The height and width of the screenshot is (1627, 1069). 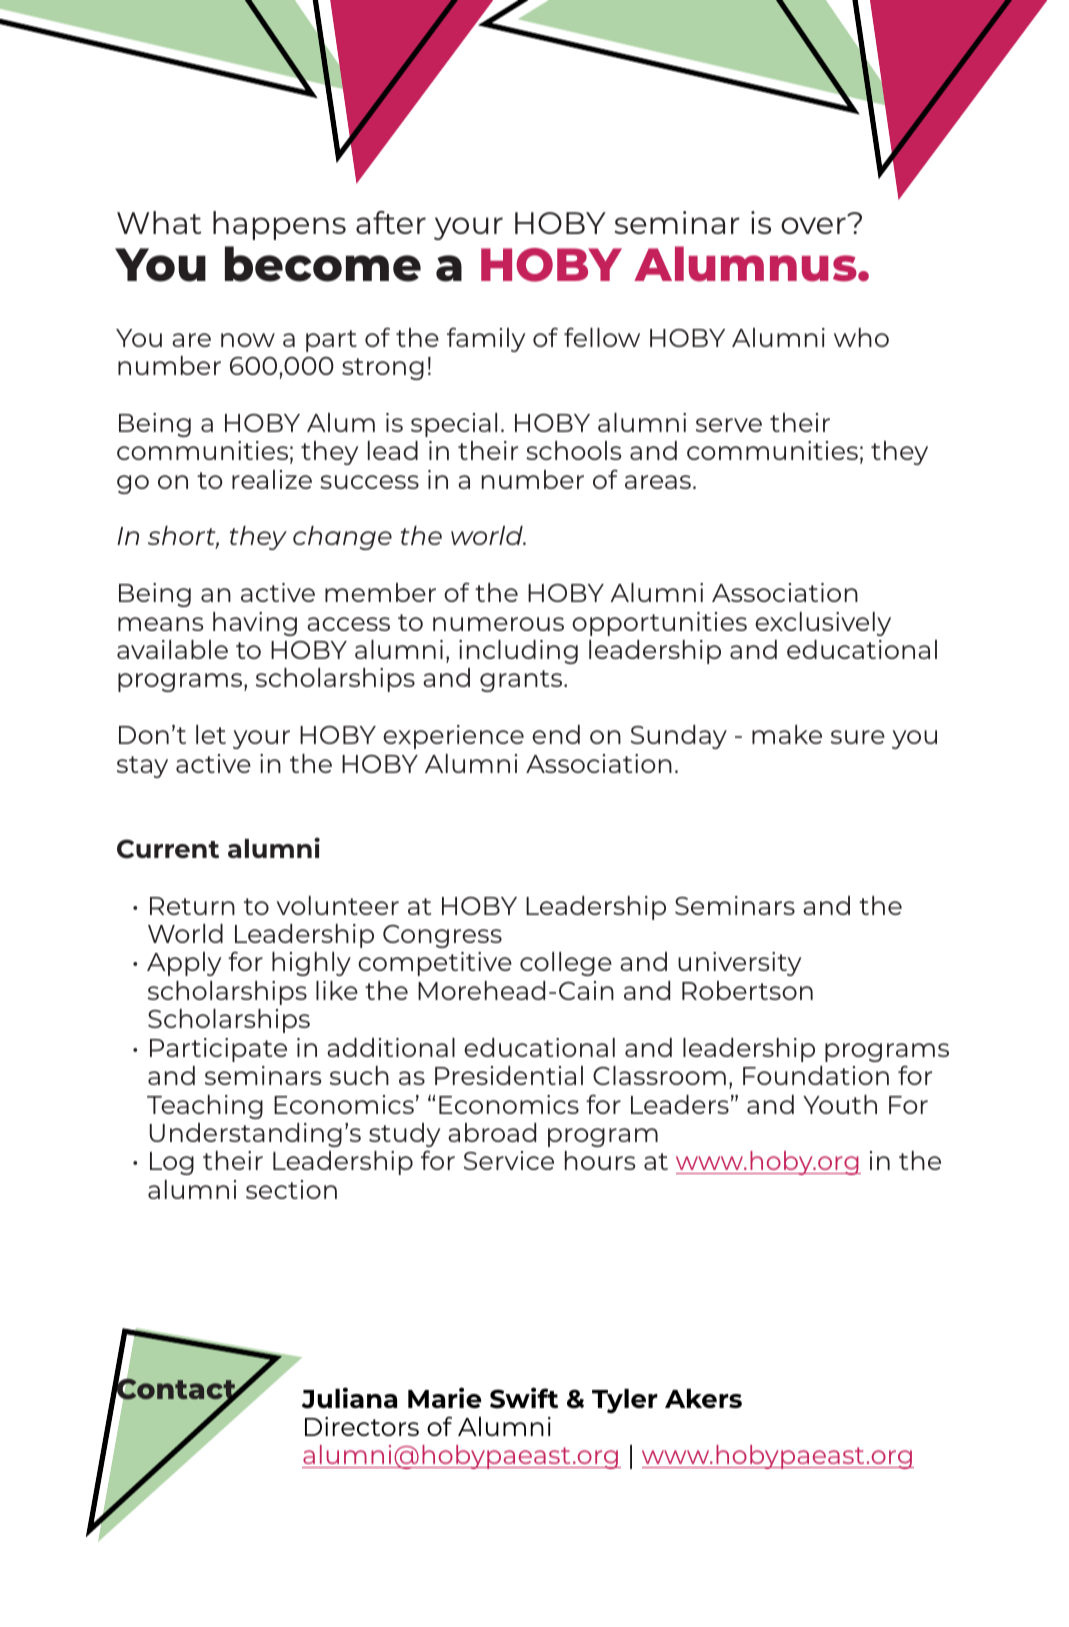 I want to click on Juliana, so click(x=349, y=1398).
